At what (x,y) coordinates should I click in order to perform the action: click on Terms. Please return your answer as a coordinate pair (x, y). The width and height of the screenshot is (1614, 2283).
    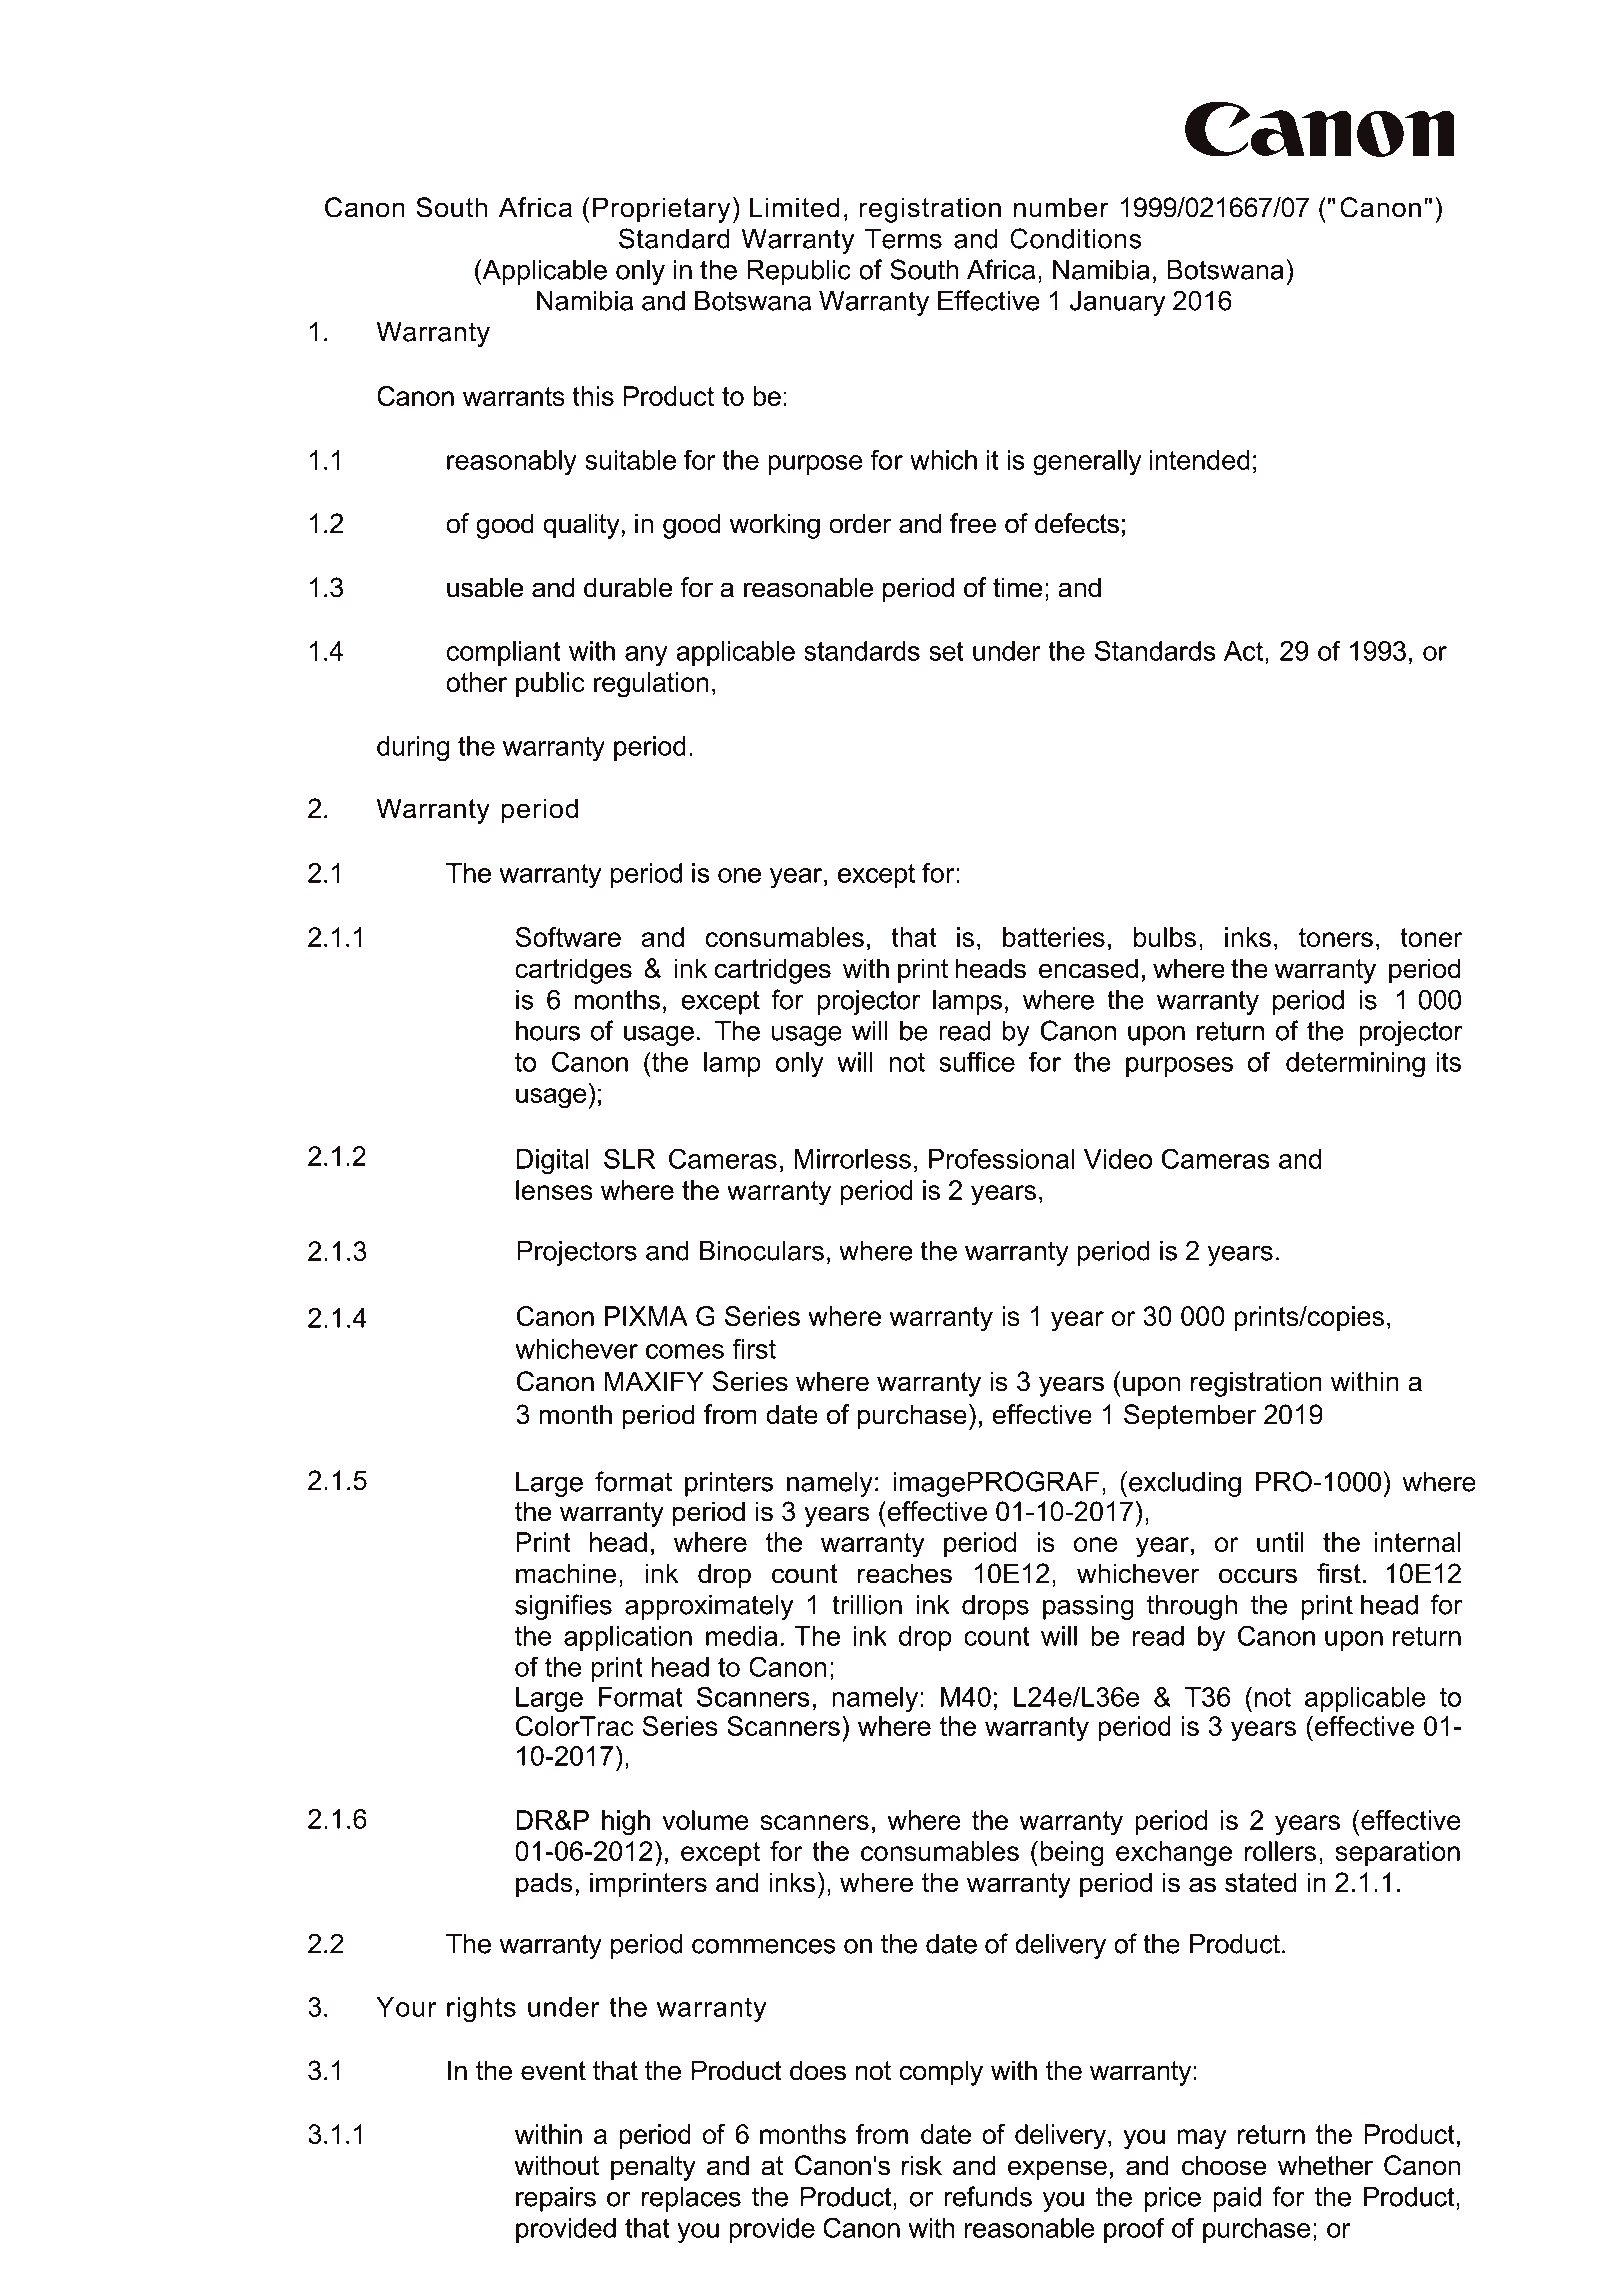
    Looking at the image, I should click on (903, 238).
